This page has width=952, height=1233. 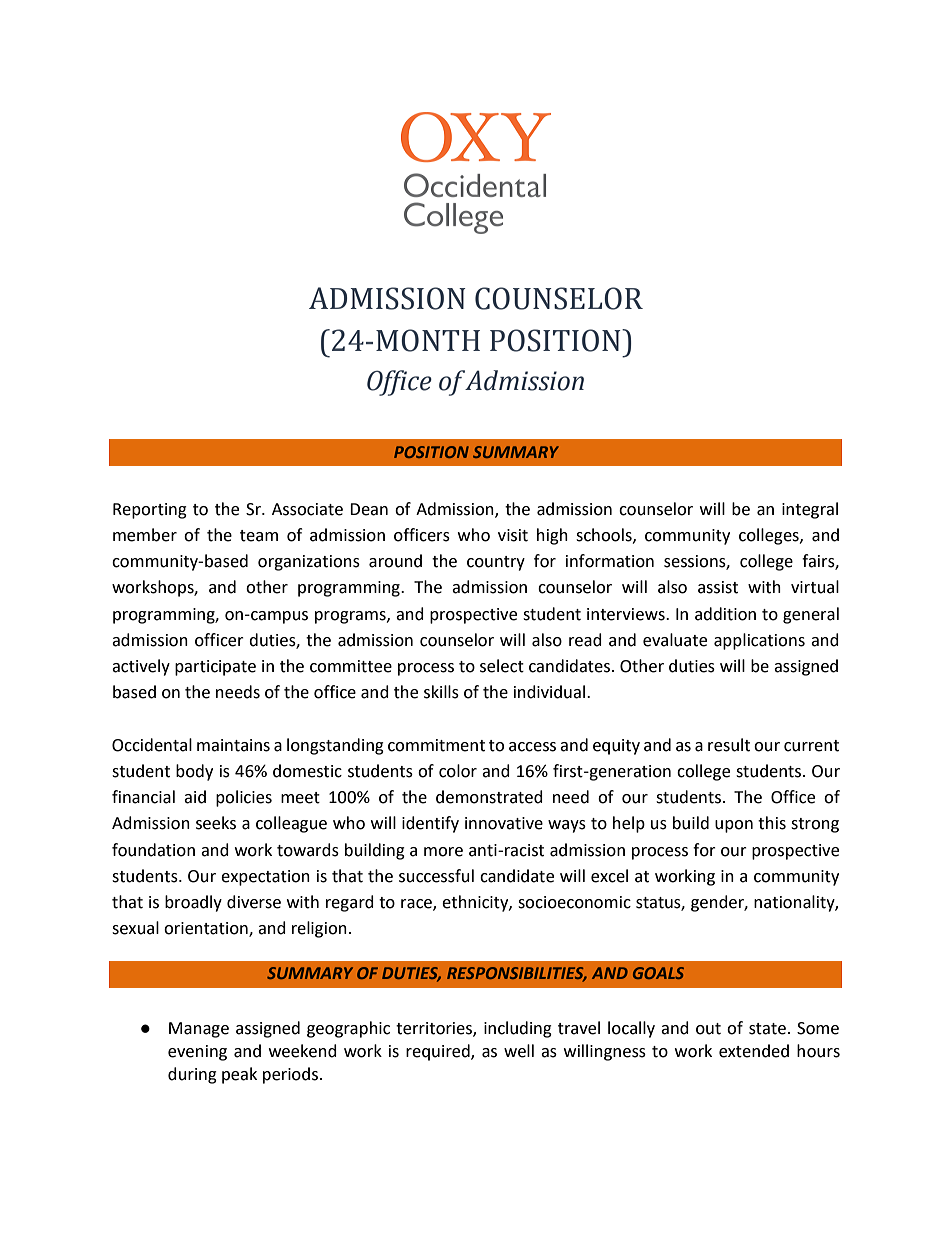 I want to click on visit, so click(x=513, y=535).
